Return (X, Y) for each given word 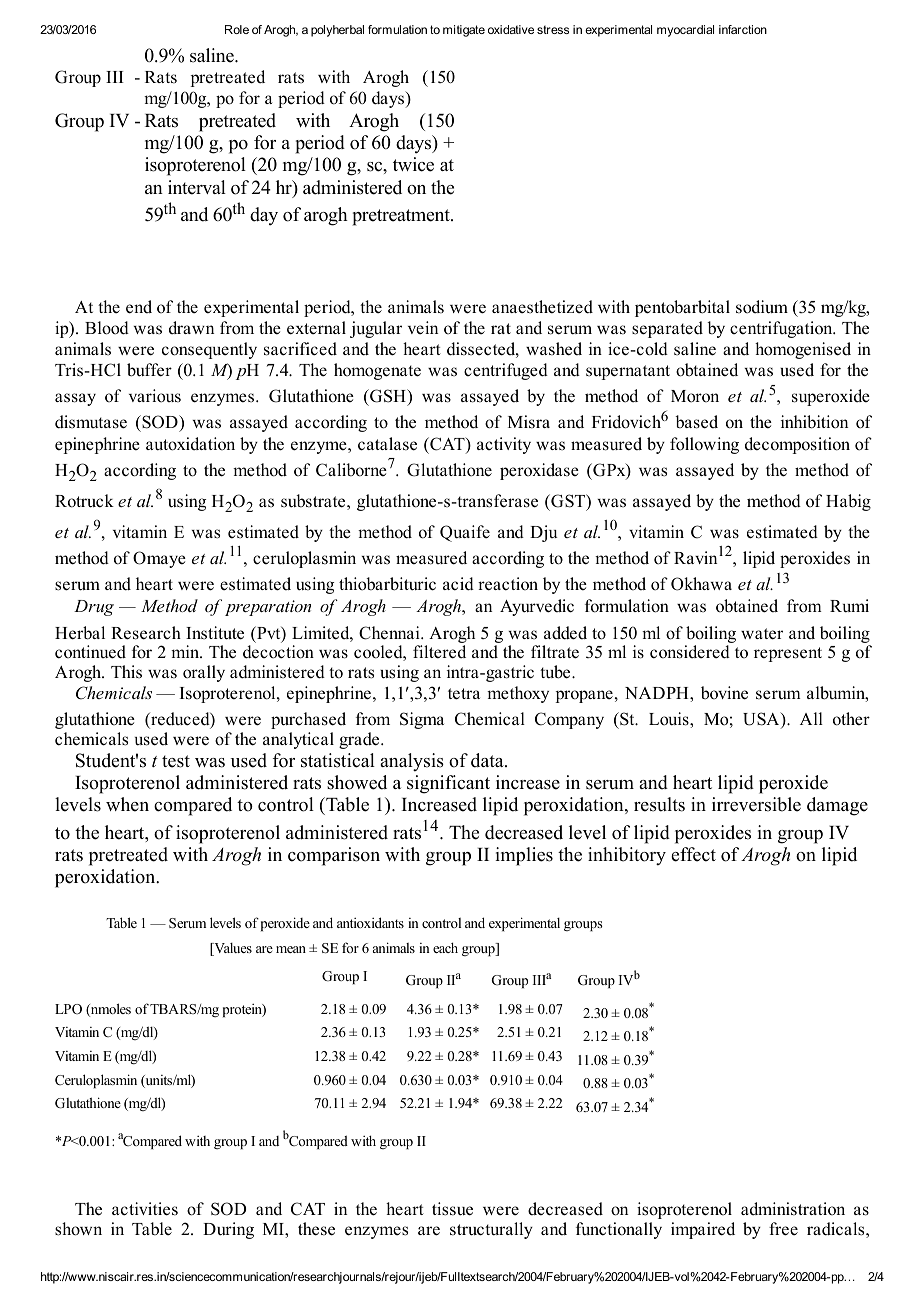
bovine (724, 693)
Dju (543, 533)
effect (693, 854)
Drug (94, 608)
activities (145, 1209)
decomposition (797, 445)
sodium (762, 307)
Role (237, 29)
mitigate (464, 31)
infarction (743, 29)
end (139, 307)
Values (232, 949)
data (488, 760)
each (445, 947)
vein (423, 327)
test (176, 761)
